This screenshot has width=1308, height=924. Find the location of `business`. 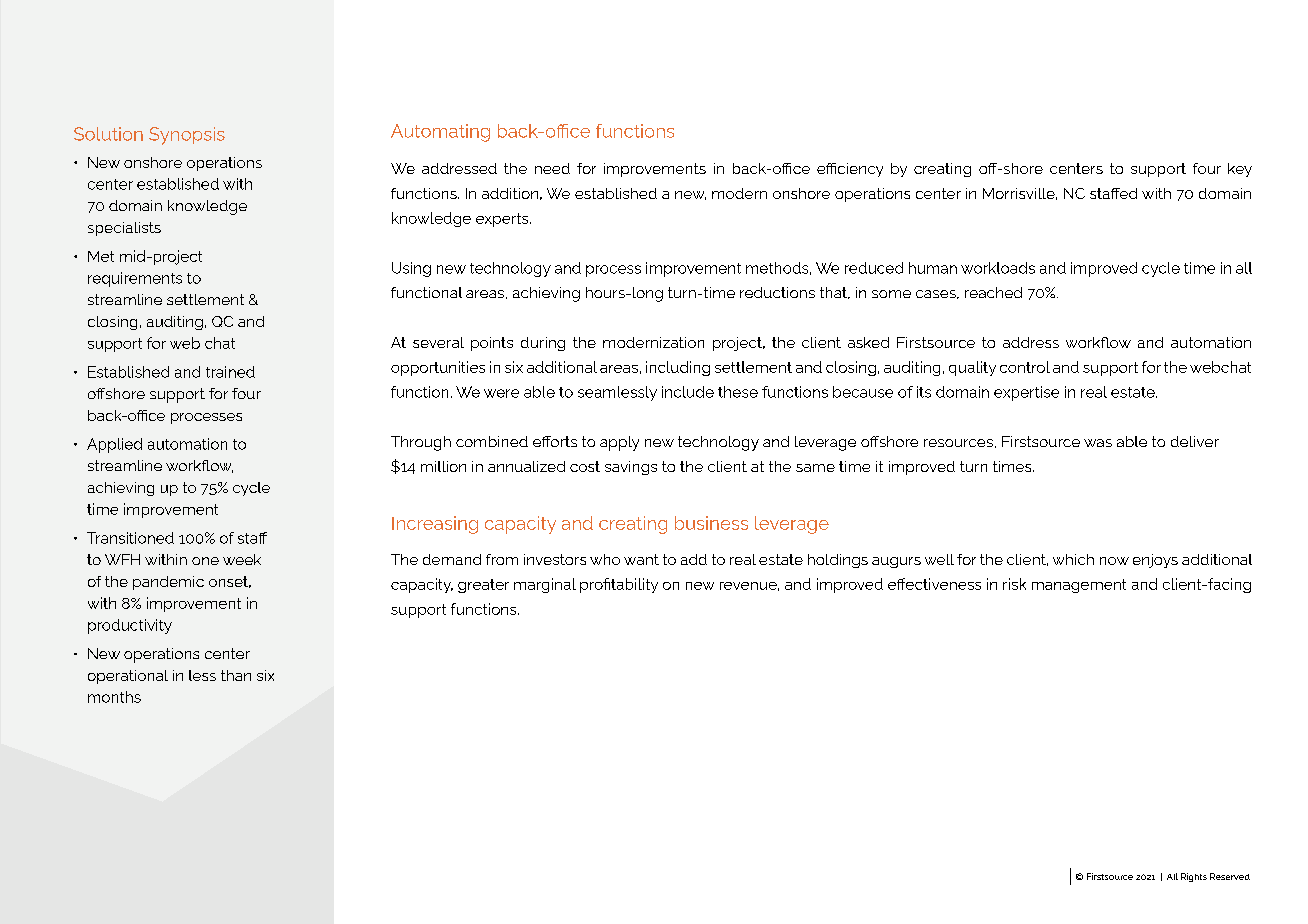

business is located at coordinates (711, 523).
